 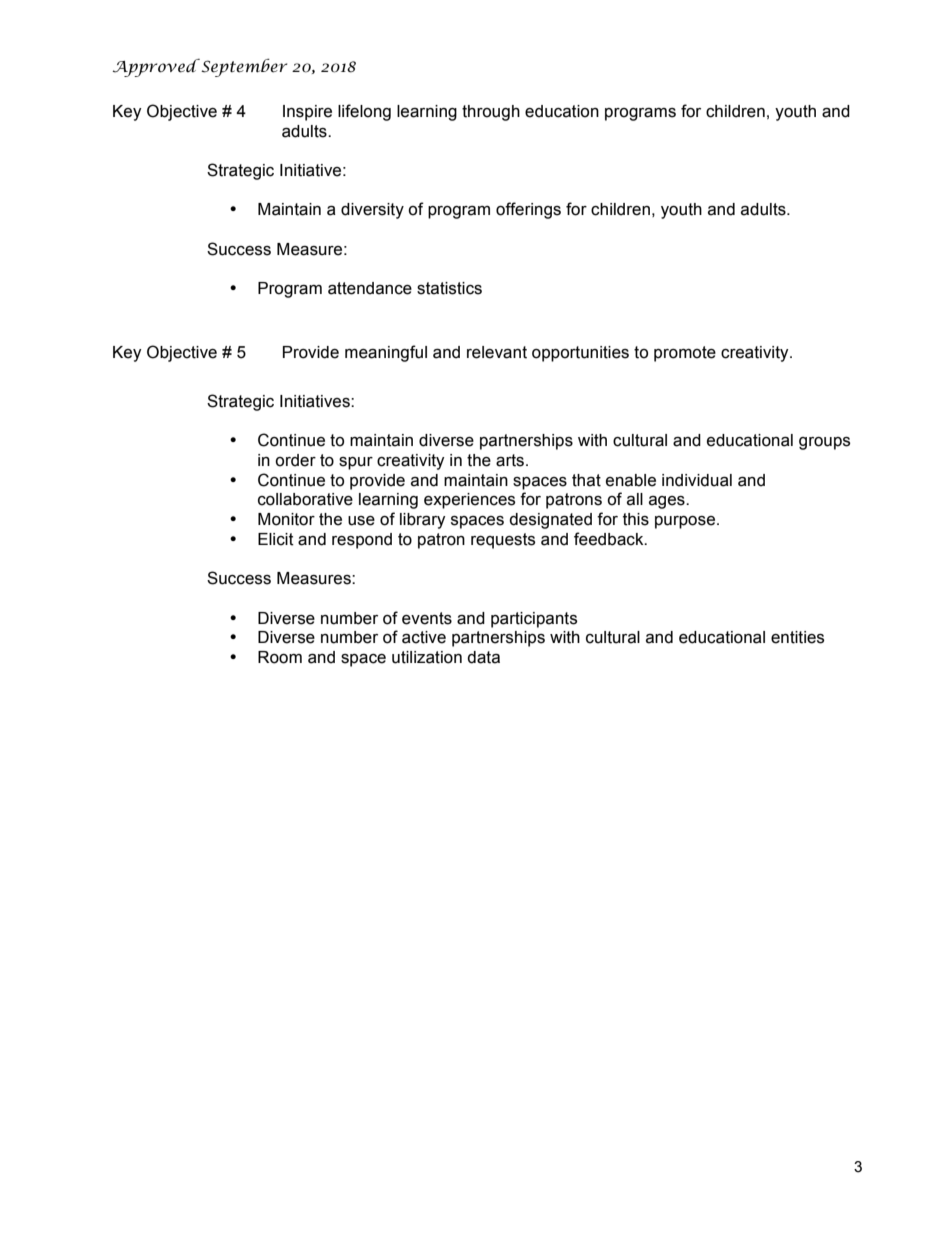 What do you see at coordinates (491, 113) in the screenshot?
I see `through` at bounding box center [491, 113].
